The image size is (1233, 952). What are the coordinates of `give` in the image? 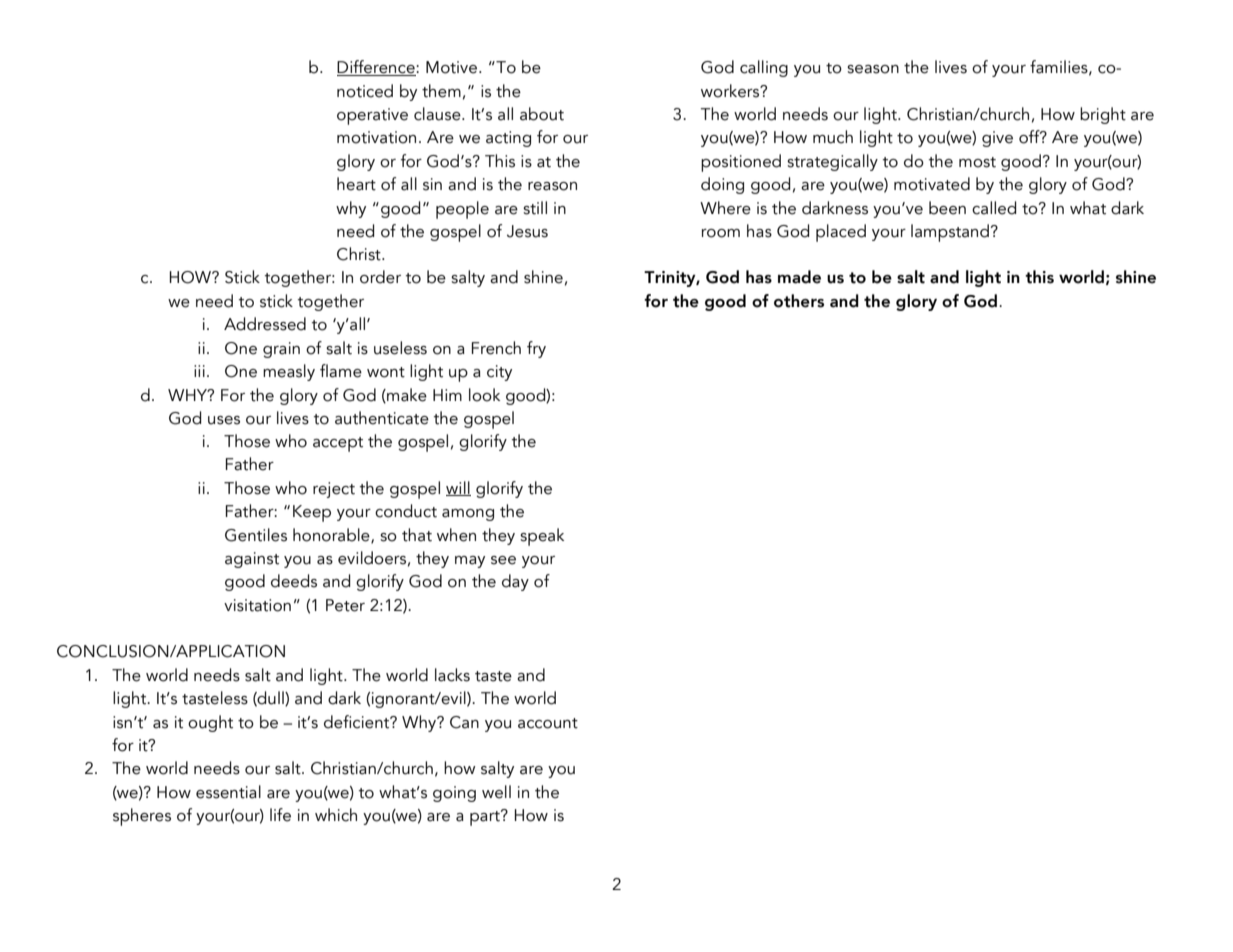 It's located at (997, 139).
